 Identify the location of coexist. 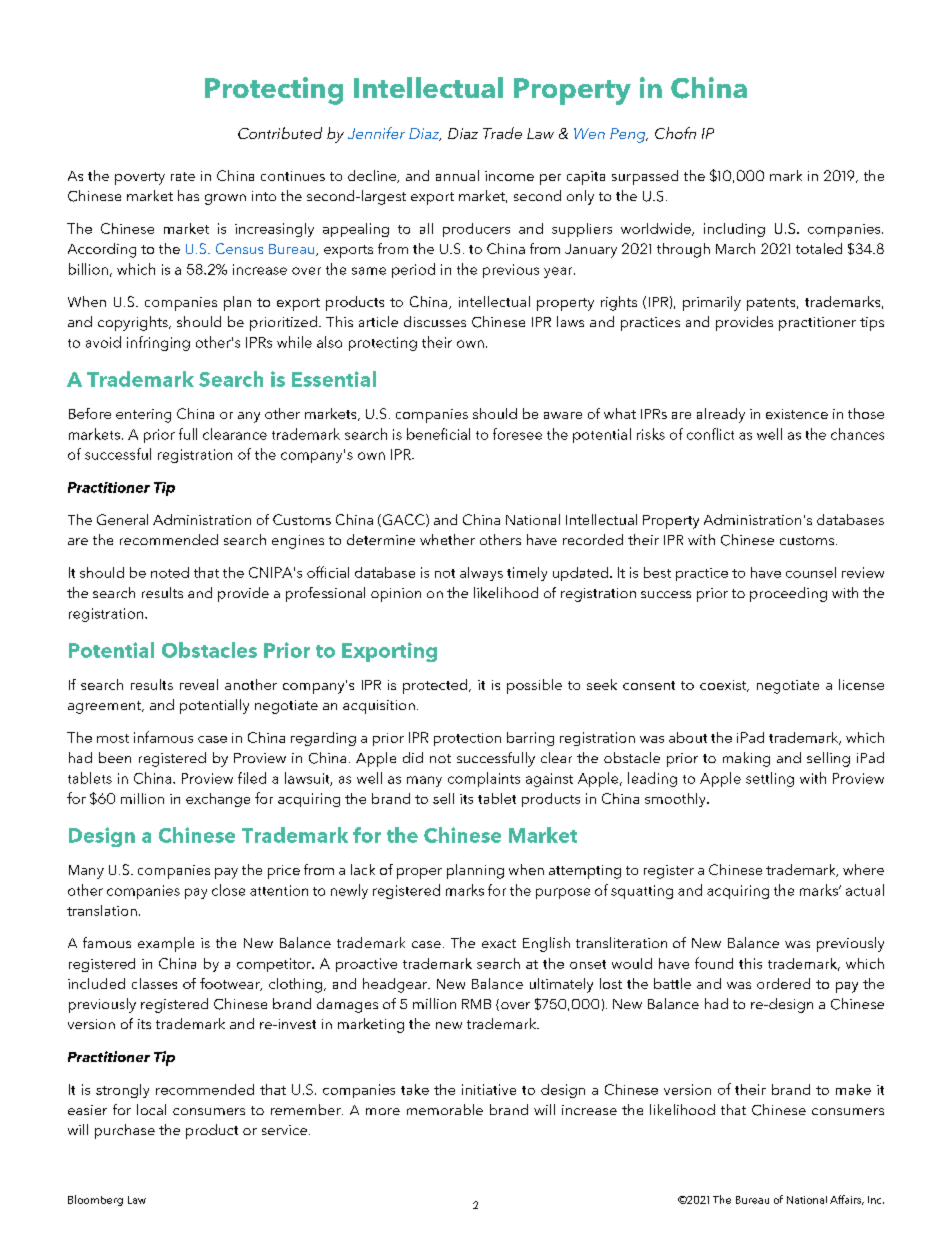
(724, 686).
